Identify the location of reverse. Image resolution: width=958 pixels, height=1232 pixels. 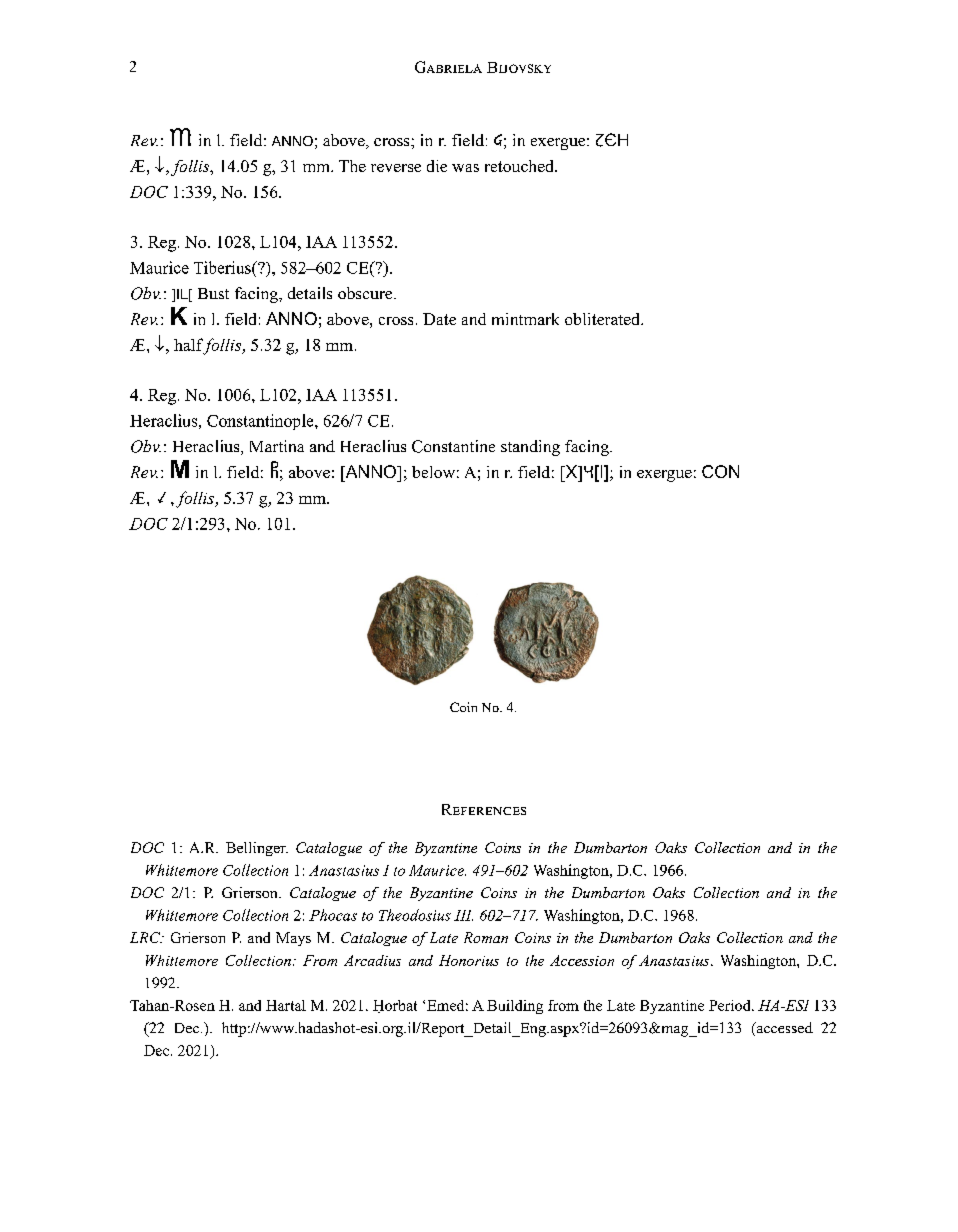
(396, 168).
